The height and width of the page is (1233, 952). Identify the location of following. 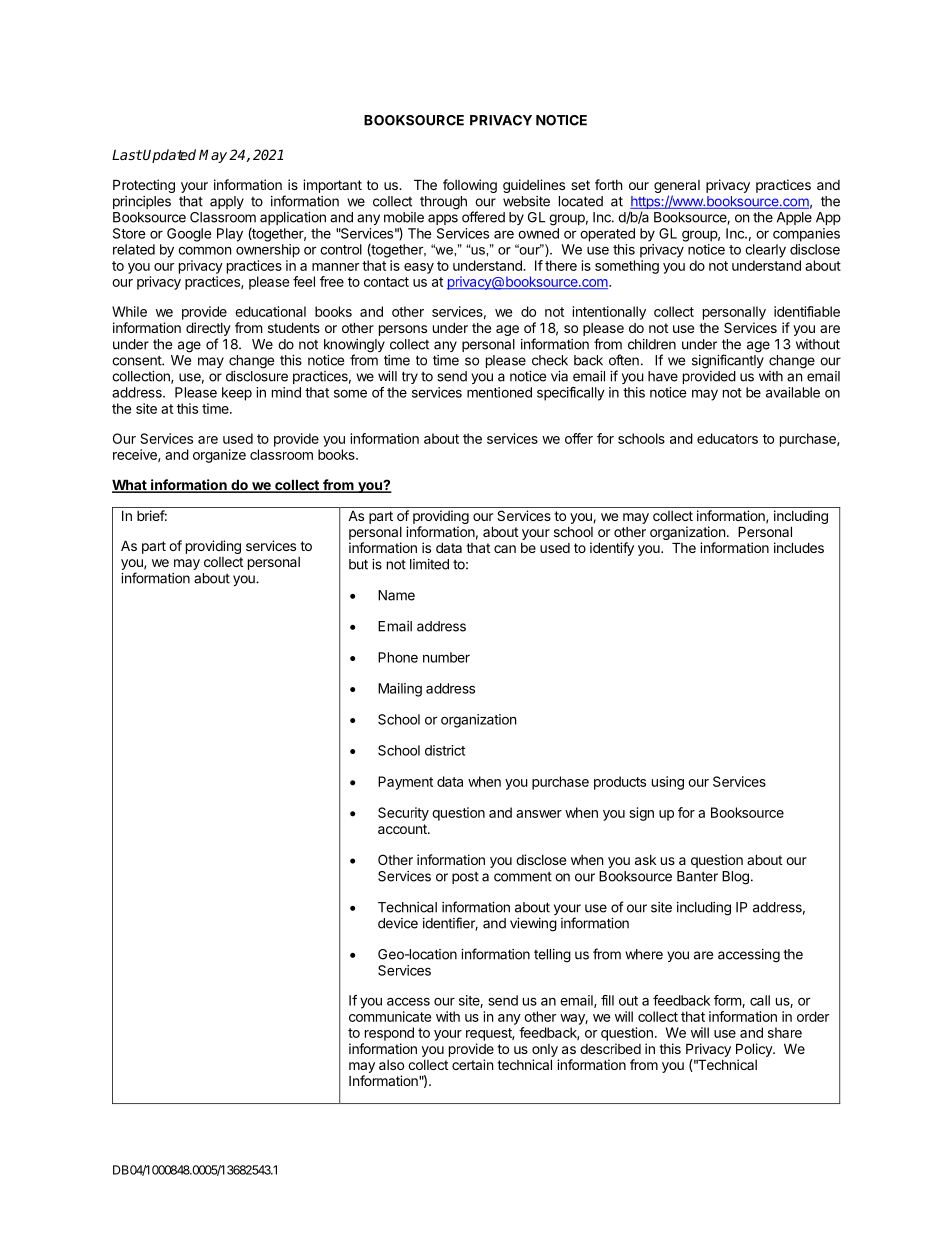
(470, 186).
